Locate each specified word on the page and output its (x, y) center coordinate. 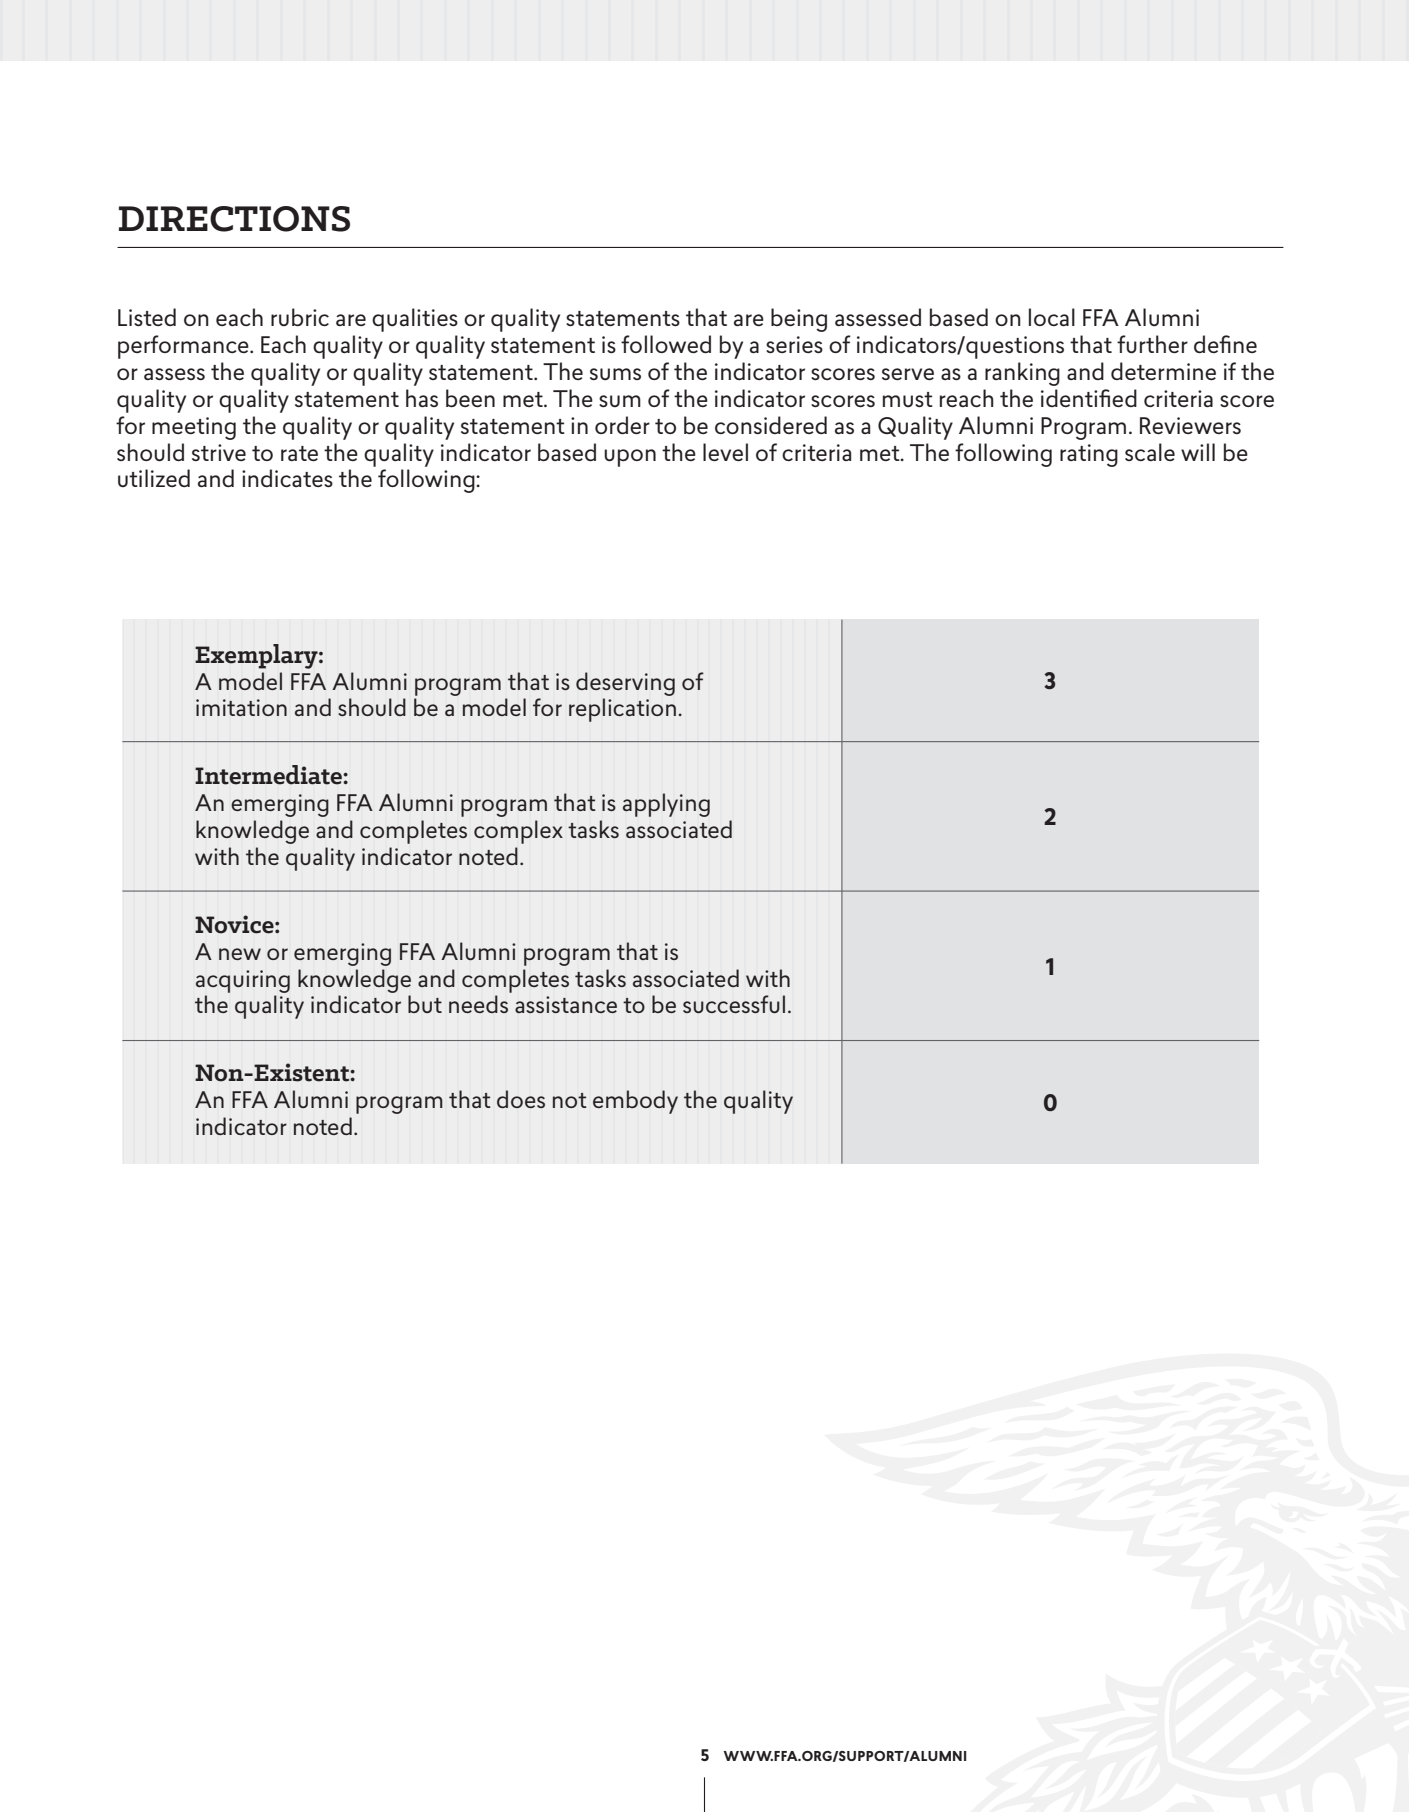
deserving (625, 684)
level (725, 452)
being (799, 320)
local (1052, 317)
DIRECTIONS (234, 219)
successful (734, 1004)
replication (622, 710)
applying (666, 805)
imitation (241, 707)
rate (299, 453)
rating (1089, 455)
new (240, 954)
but (425, 1004)
